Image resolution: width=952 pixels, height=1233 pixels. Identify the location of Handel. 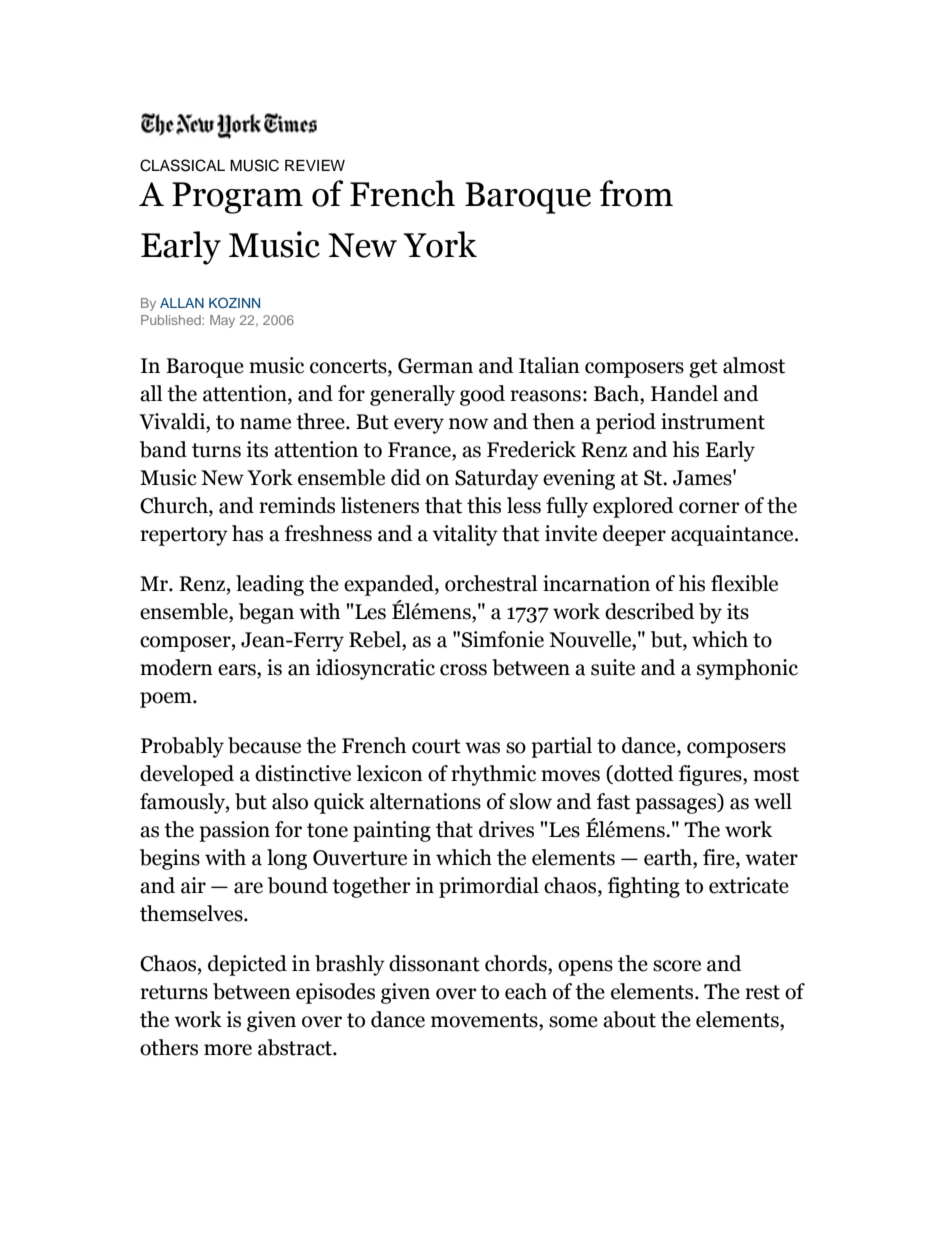
(684, 393).
